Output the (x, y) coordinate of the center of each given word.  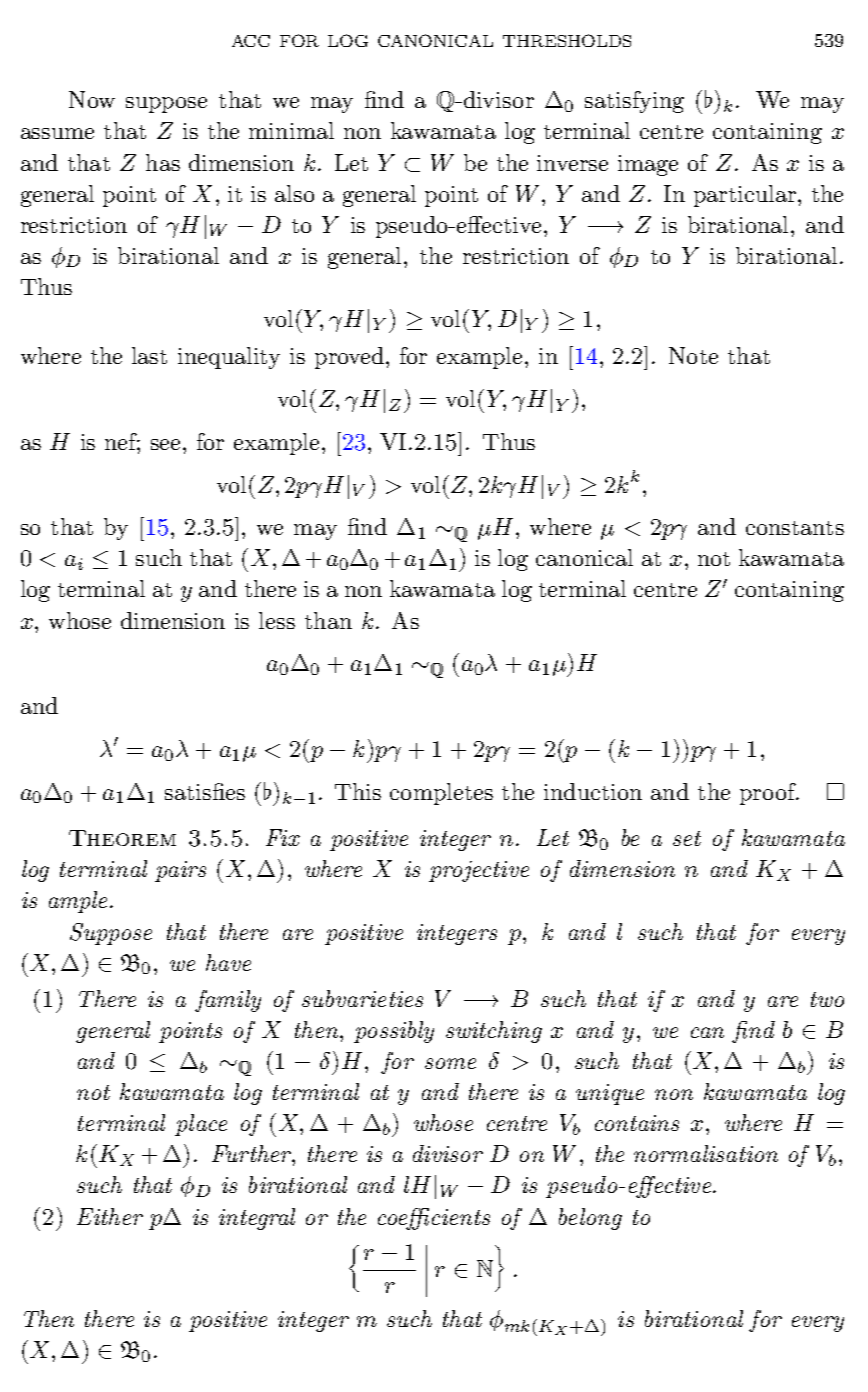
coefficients (434, 1219)
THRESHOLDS (567, 40)
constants (795, 528)
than (328, 620)
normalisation (706, 1153)
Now (92, 99)
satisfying (634, 102)
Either (110, 1216)
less (277, 620)
